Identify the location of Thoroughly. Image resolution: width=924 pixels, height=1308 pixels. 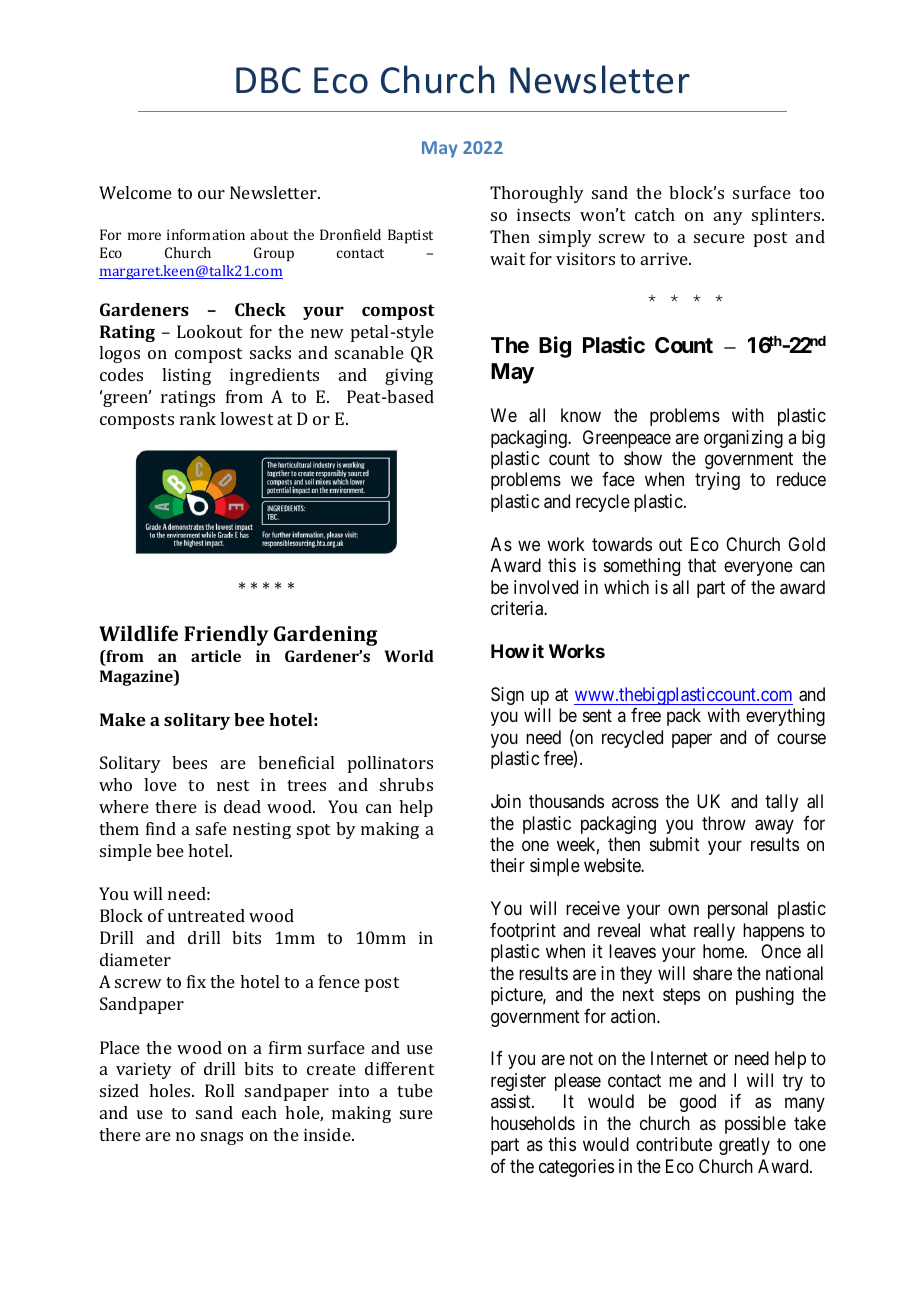
(537, 194).
